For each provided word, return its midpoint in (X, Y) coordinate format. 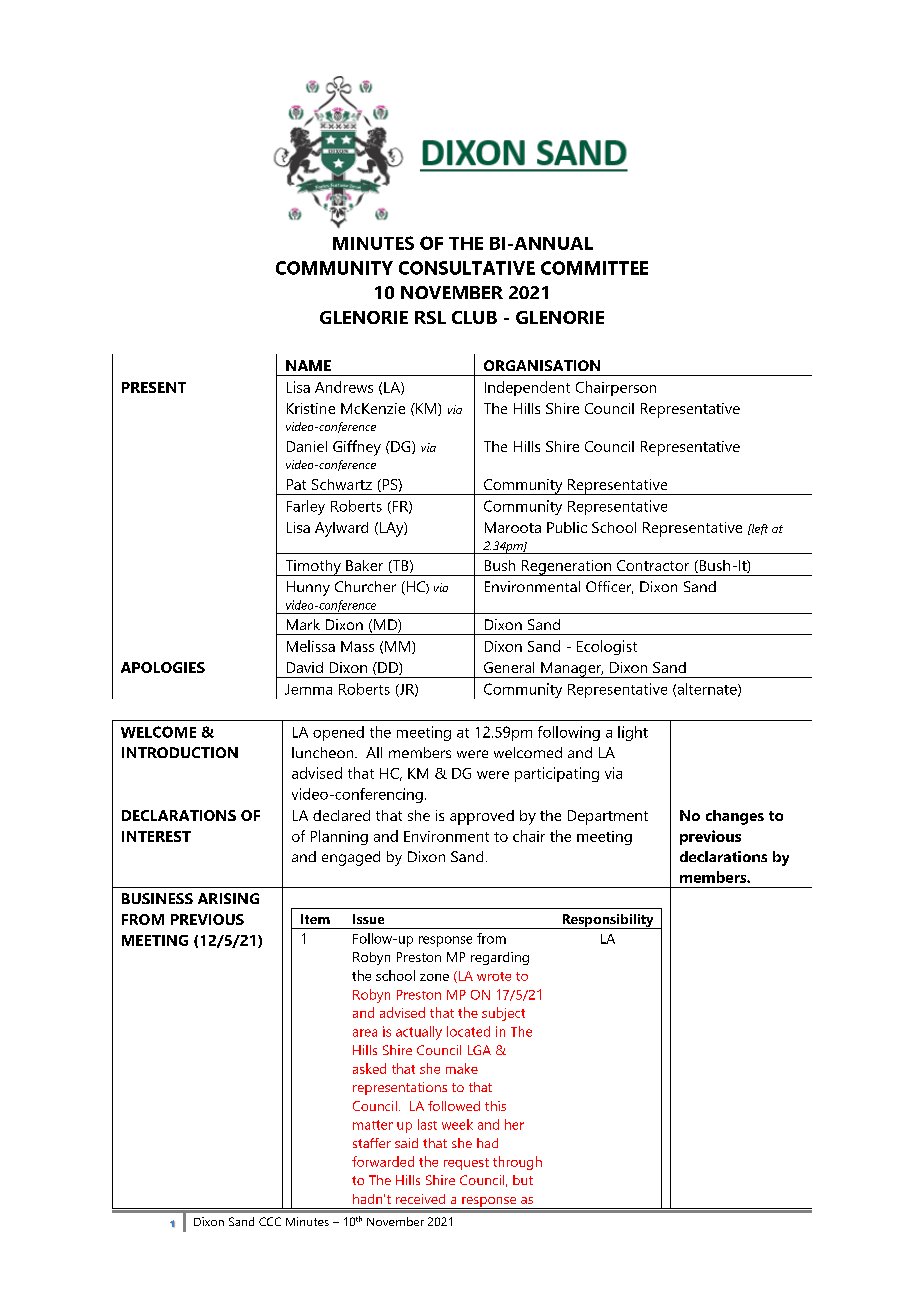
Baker (364, 565)
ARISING (228, 898)
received (420, 1199)
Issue (368, 919)
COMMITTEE (594, 268)
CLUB (474, 317)
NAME (308, 365)
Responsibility (608, 921)
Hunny (308, 588)
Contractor (653, 565)
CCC (270, 1221)
